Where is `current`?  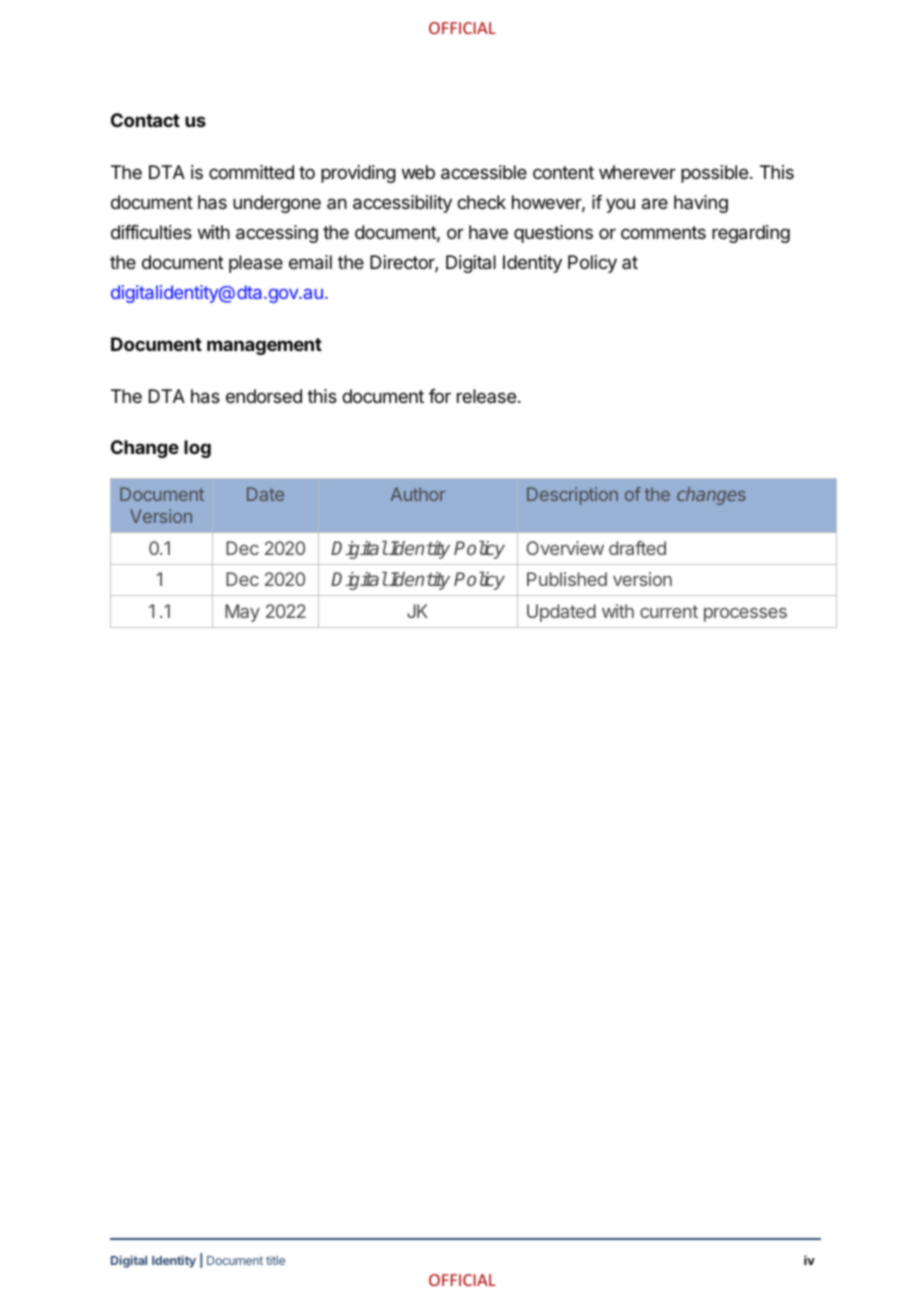 current is located at coordinates (669, 611).
